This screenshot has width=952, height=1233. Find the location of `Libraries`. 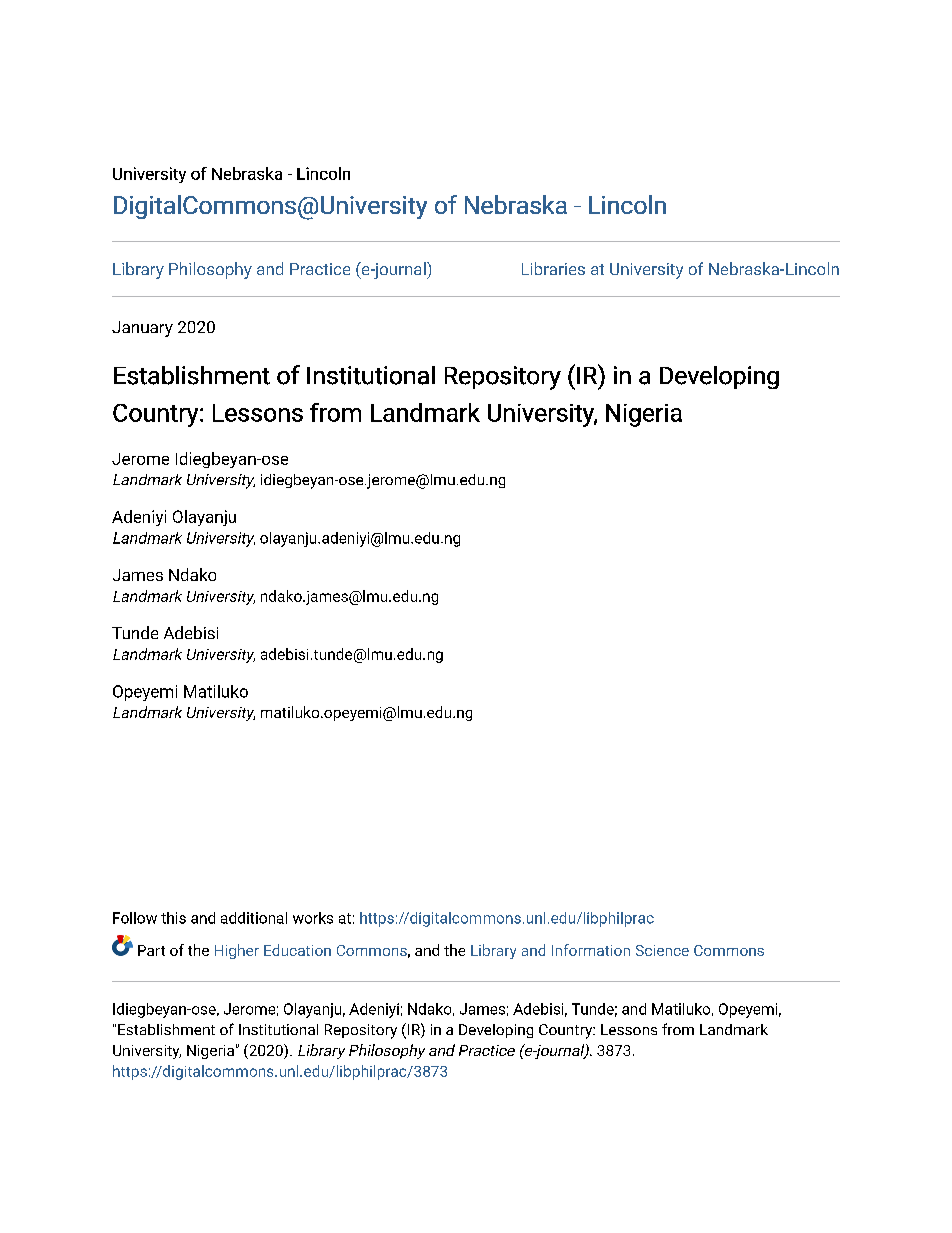

Libraries is located at coordinates (553, 268).
